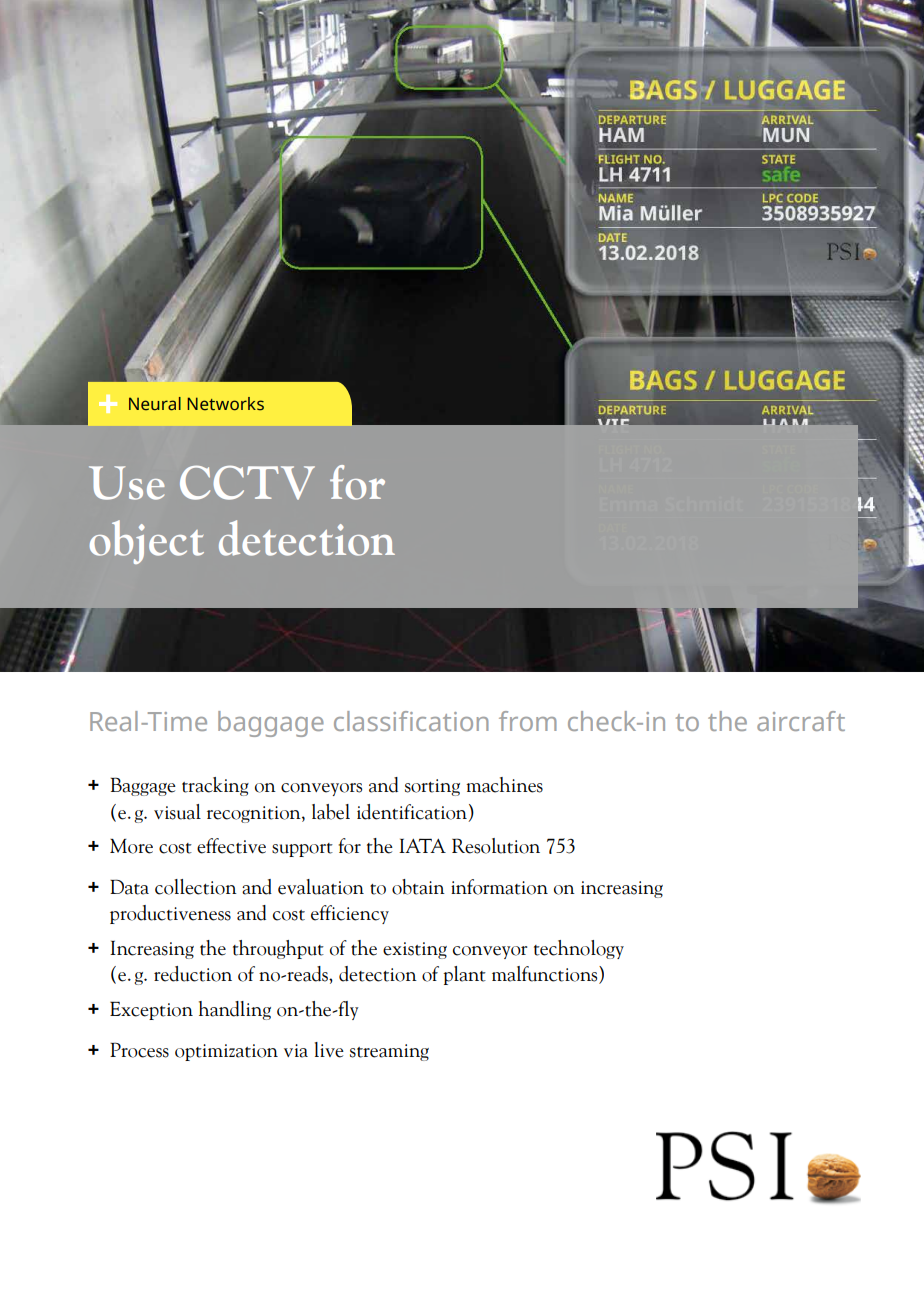 This image has width=924, height=1308. What do you see at coordinates (215, 786) in the image?
I see `tracking` at bounding box center [215, 786].
